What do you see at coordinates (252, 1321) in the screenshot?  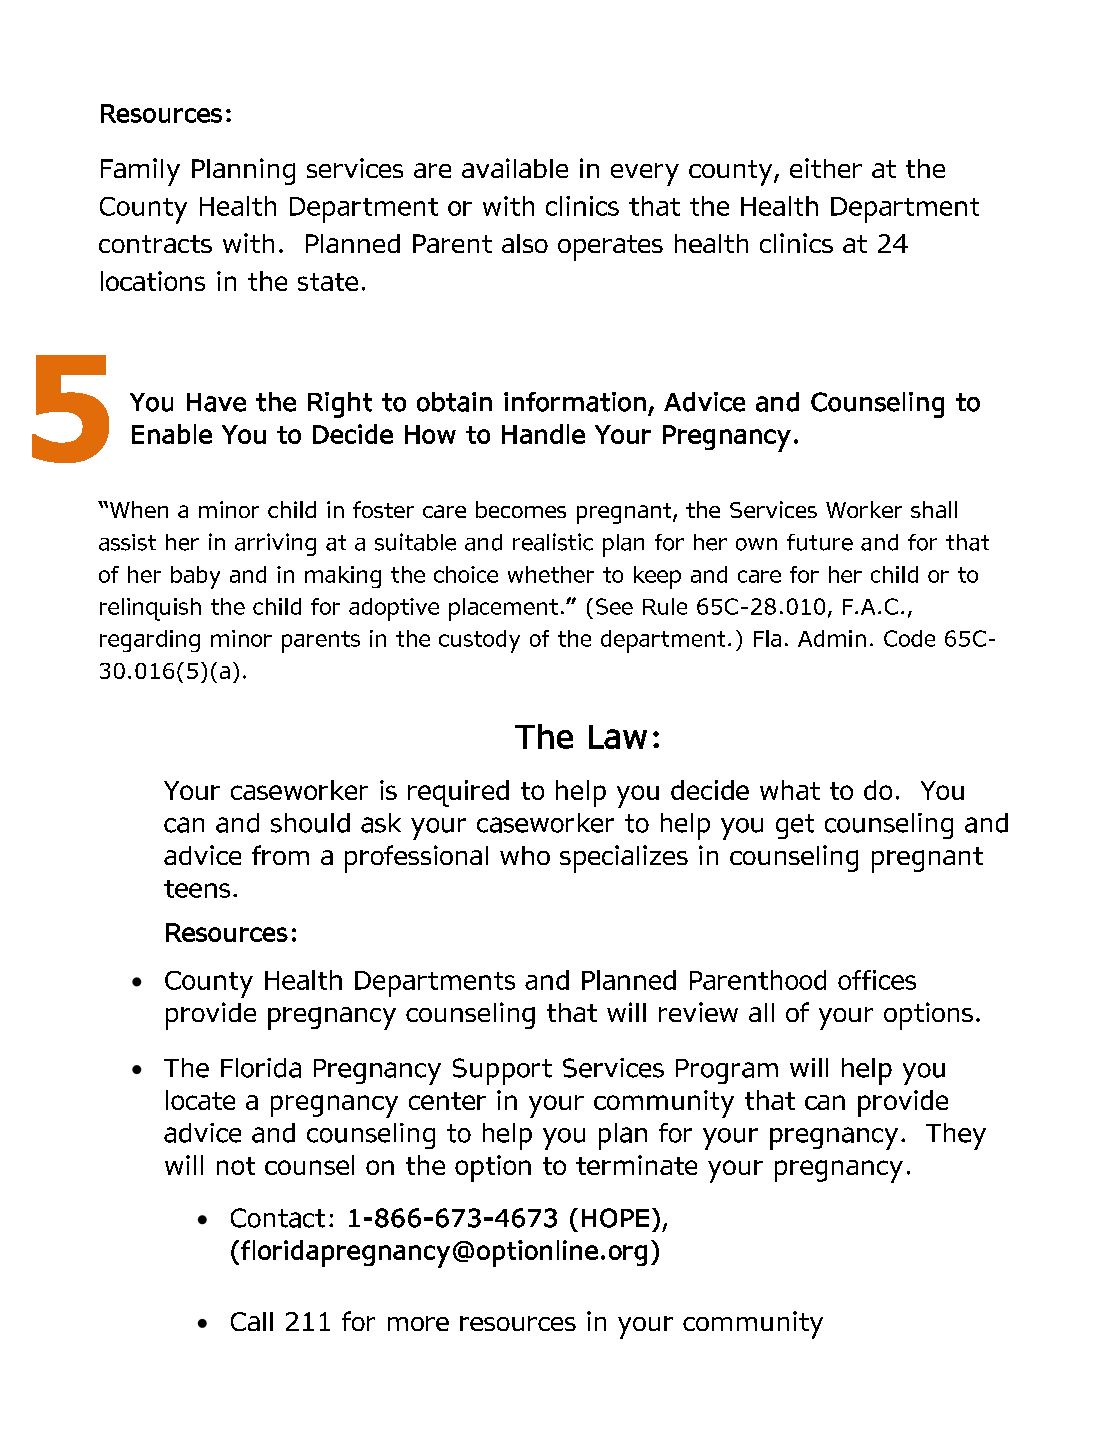 I see `Call` at bounding box center [252, 1321].
